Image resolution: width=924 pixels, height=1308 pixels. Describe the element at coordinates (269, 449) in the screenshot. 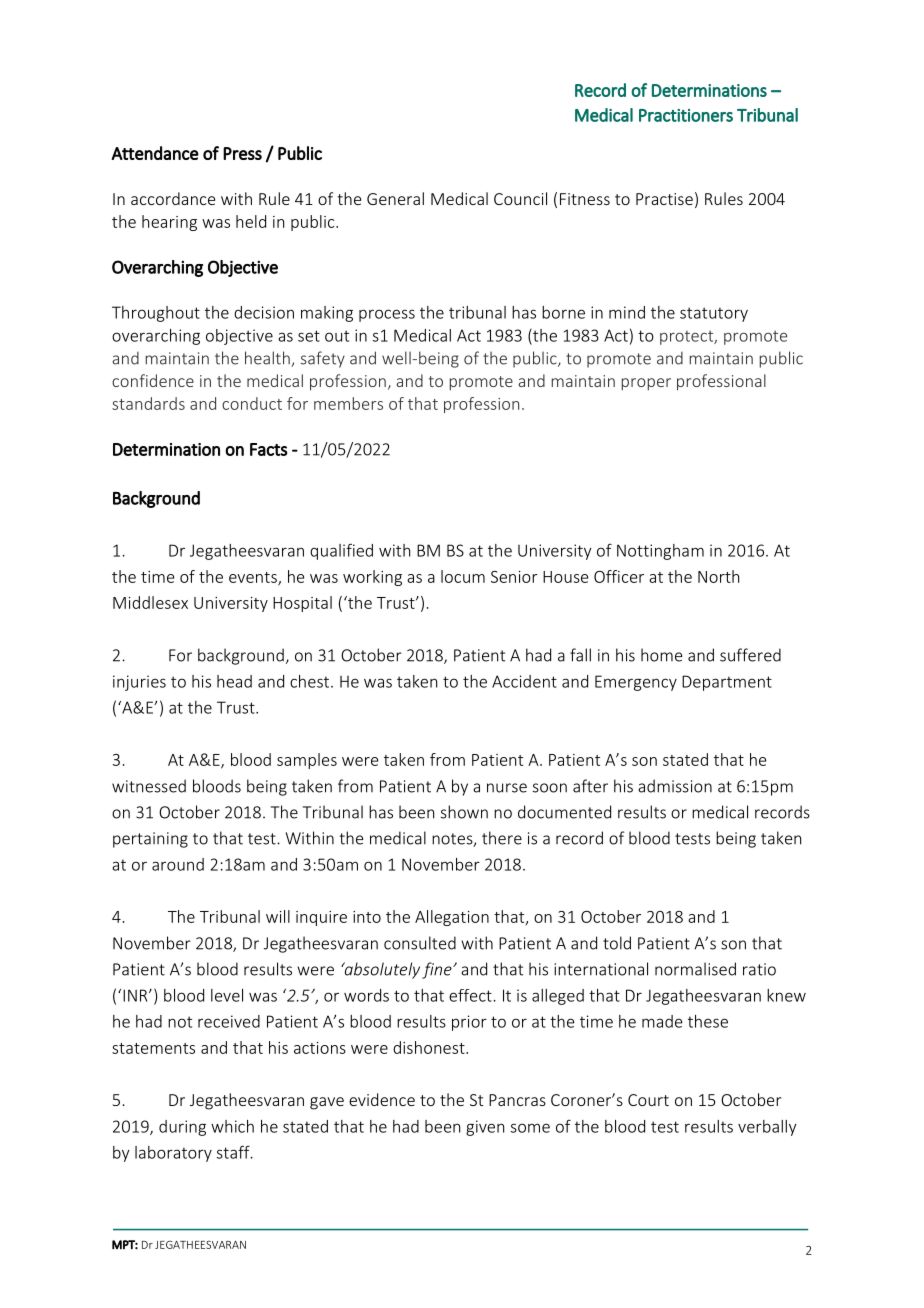

I see `Facts` at that location.
